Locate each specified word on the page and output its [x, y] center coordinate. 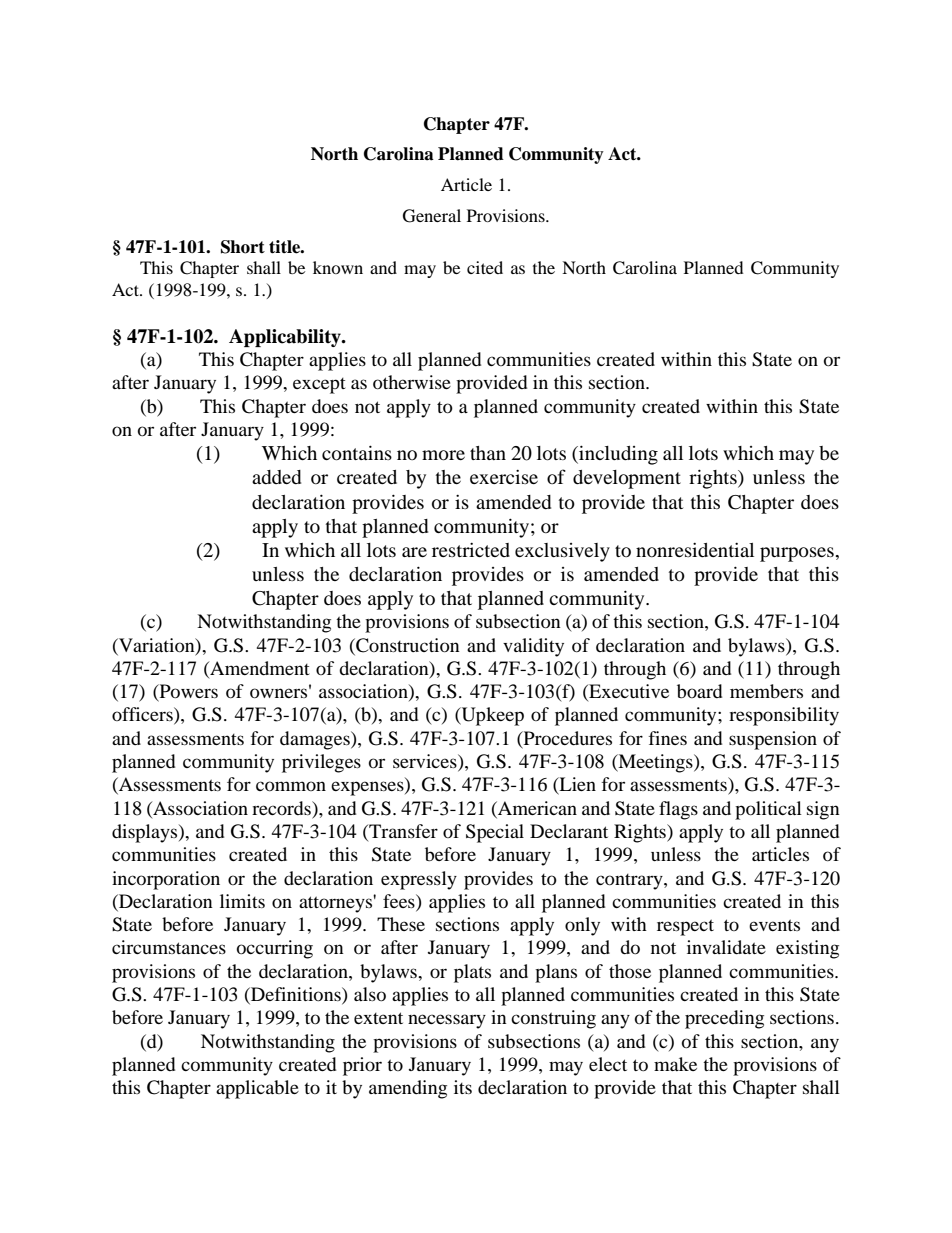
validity [533, 647]
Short [243, 247]
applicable [257, 1089]
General [432, 216]
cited [485, 267]
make [675, 1064]
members [766, 691]
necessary [447, 1021]
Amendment [259, 669]
